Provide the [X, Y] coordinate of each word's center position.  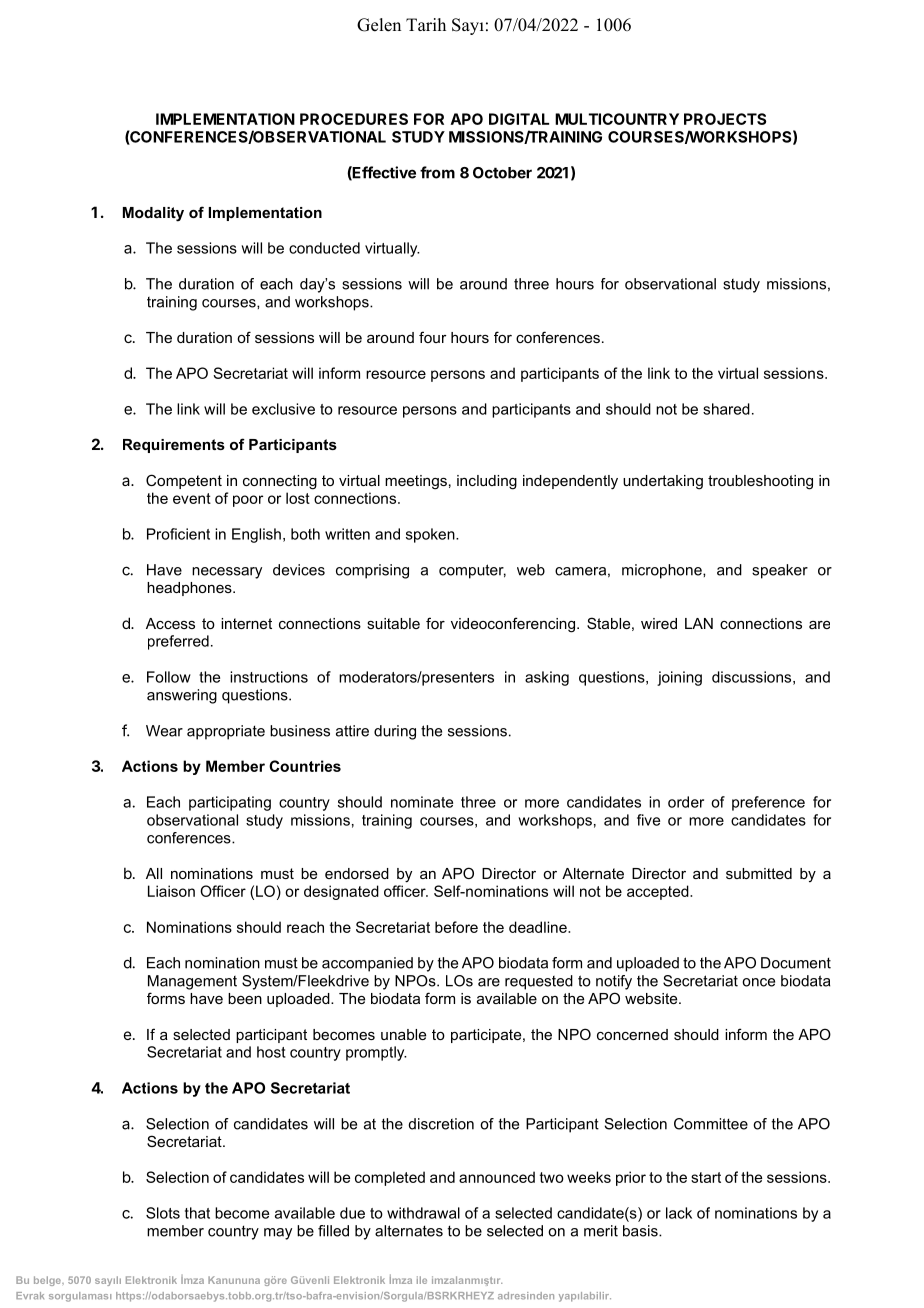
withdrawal [423, 1213]
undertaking [663, 482]
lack [679, 1213]
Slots [163, 1213]
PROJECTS [725, 119]
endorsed [357, 873]
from [437, 172]
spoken [431, 535]
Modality [153, 214]
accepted [659, 892]
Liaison [171, 891]
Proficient [178, 534]
